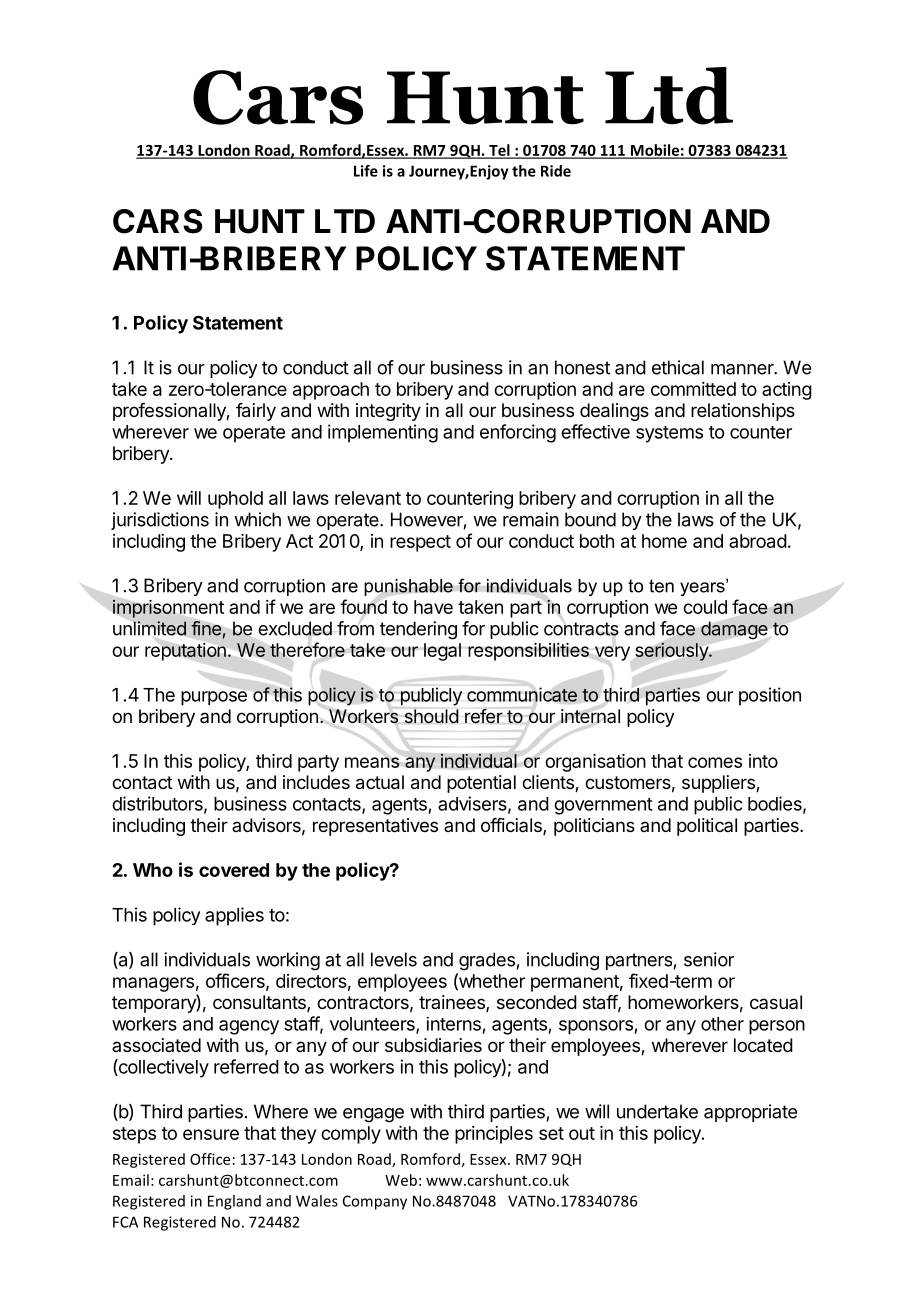 This page has height=1308, width=924. What do you see at coordinates (214, 698) in the page?
I see `purpose` at bounding box center [214, 698].
